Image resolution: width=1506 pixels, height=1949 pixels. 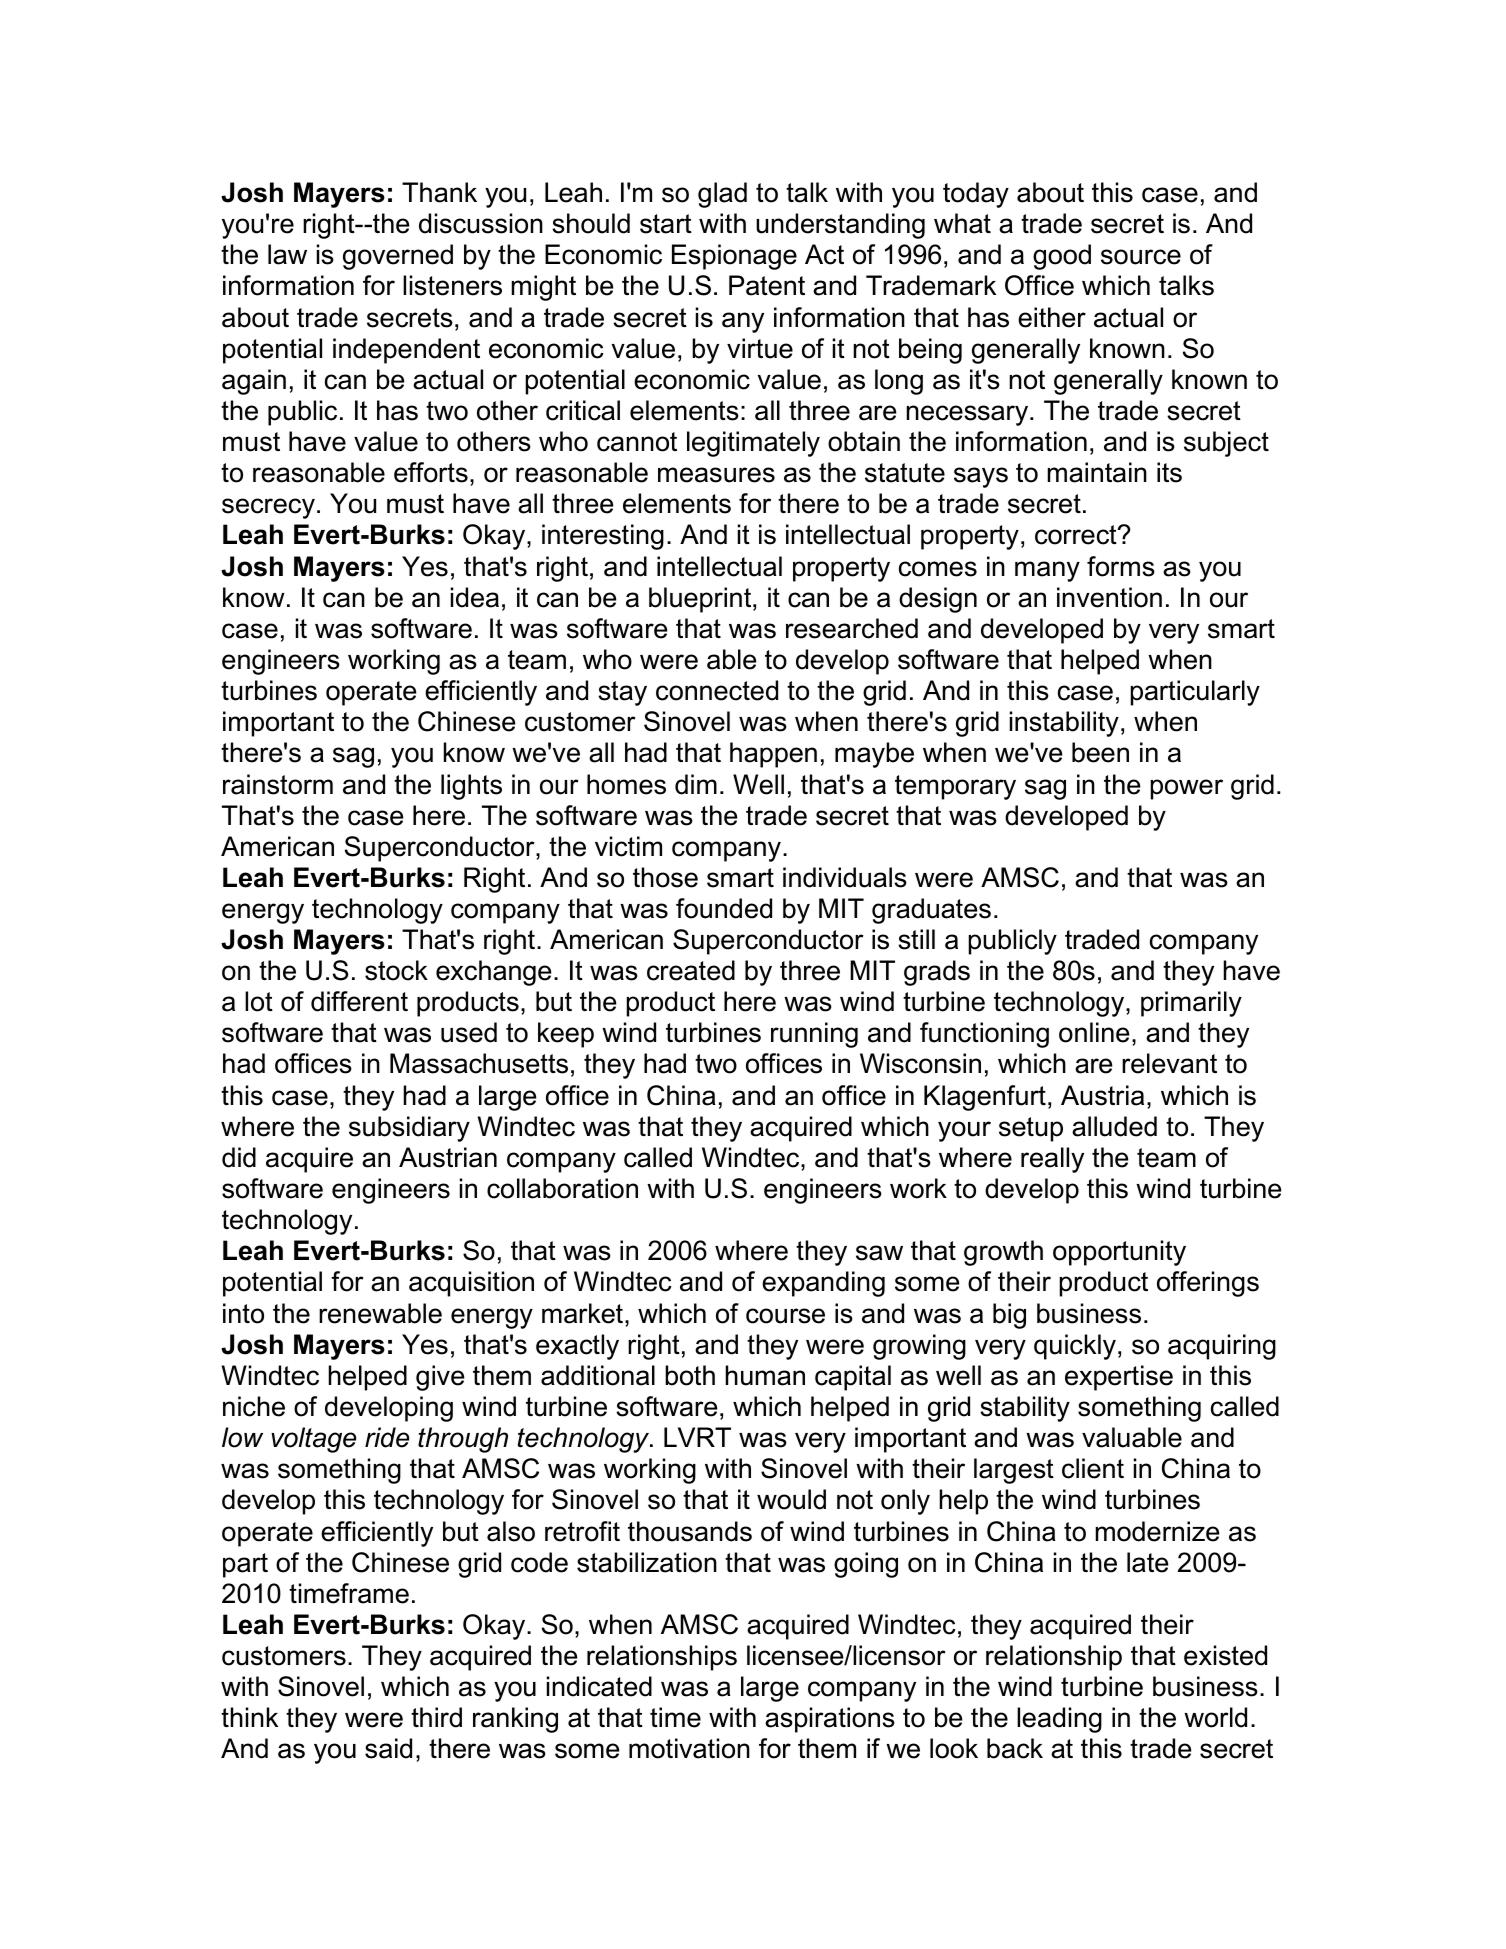 I want to click on opportunity, so click(x=1119, y=1253).
